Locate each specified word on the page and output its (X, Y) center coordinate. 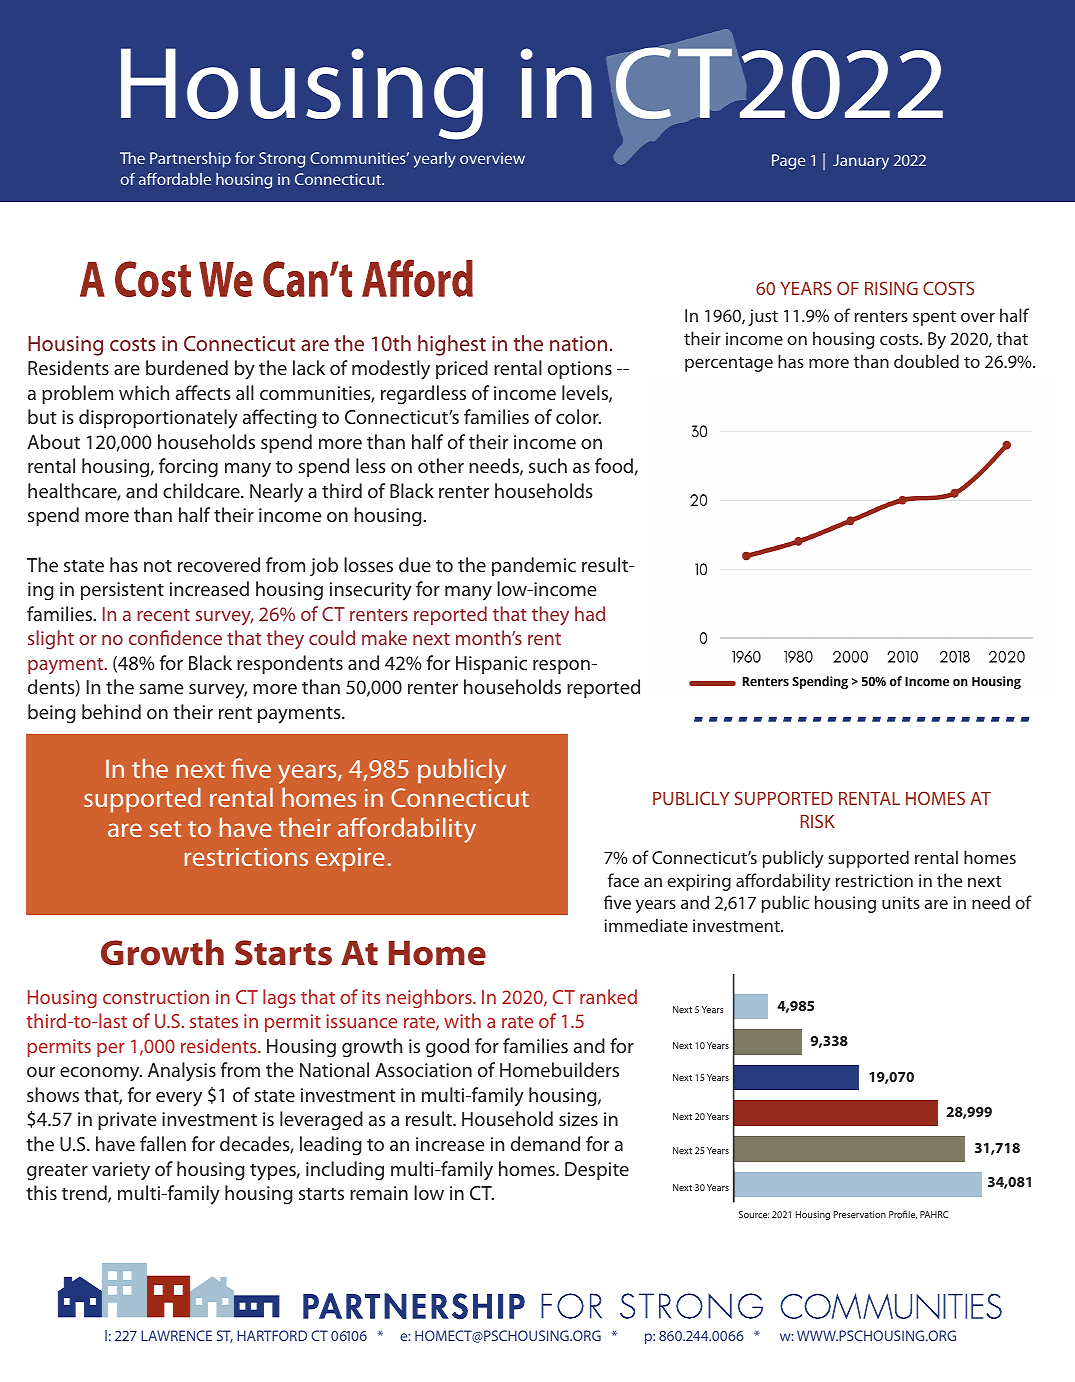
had (590, 613)
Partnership (190, 160)
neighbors (430, 998)
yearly (434, 160)
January (861, 162)
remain (379, 1193)
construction (156, 997)
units (901, 902)
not (158, 566)
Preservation (860, 1214)
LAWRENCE (176, 1335)
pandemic (534, 566)
